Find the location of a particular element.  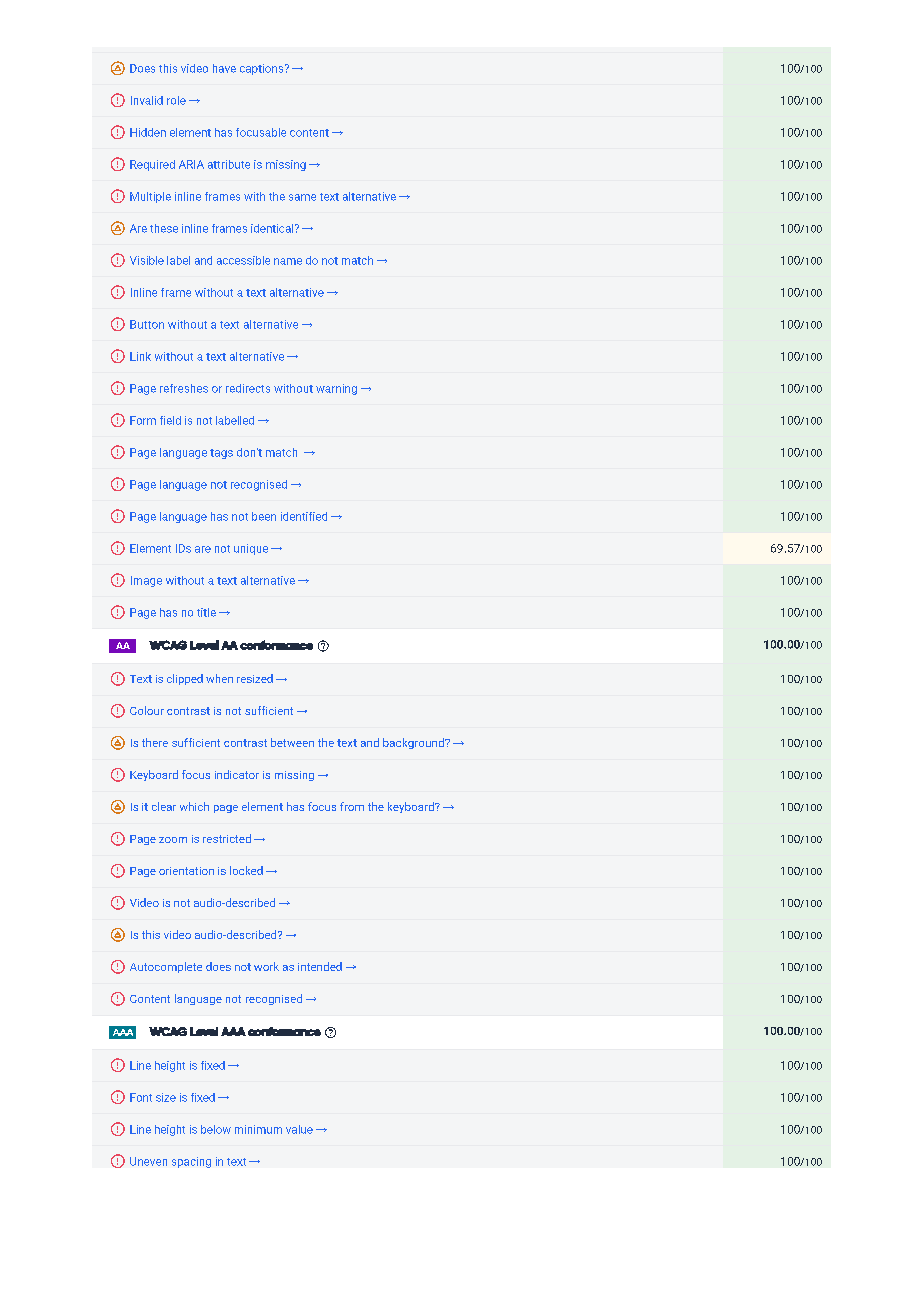

Visible is located at coordinates (147, 260).
